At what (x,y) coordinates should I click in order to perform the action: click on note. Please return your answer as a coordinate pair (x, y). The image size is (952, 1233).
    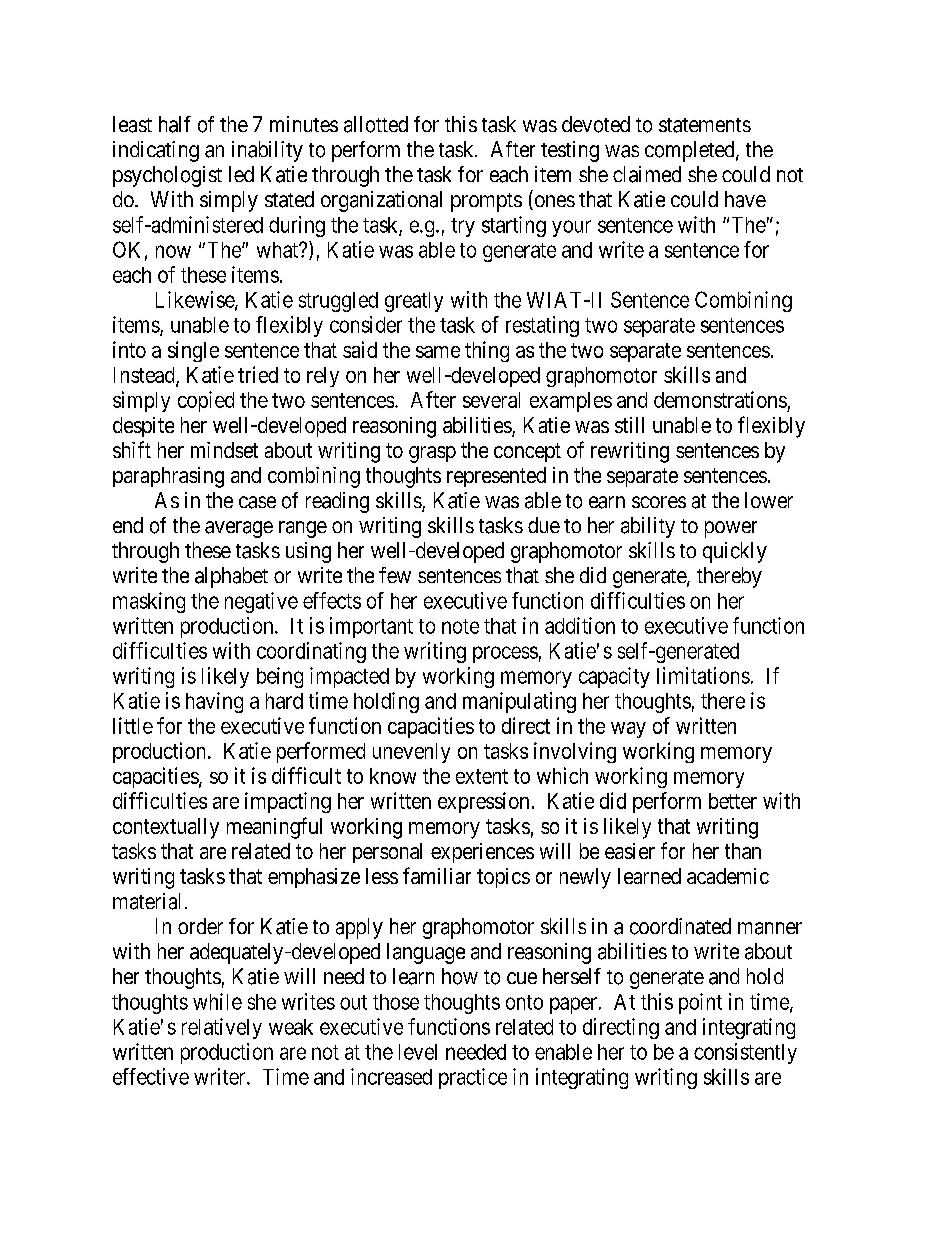
    Looking at the image, I should click on (460, 626).
